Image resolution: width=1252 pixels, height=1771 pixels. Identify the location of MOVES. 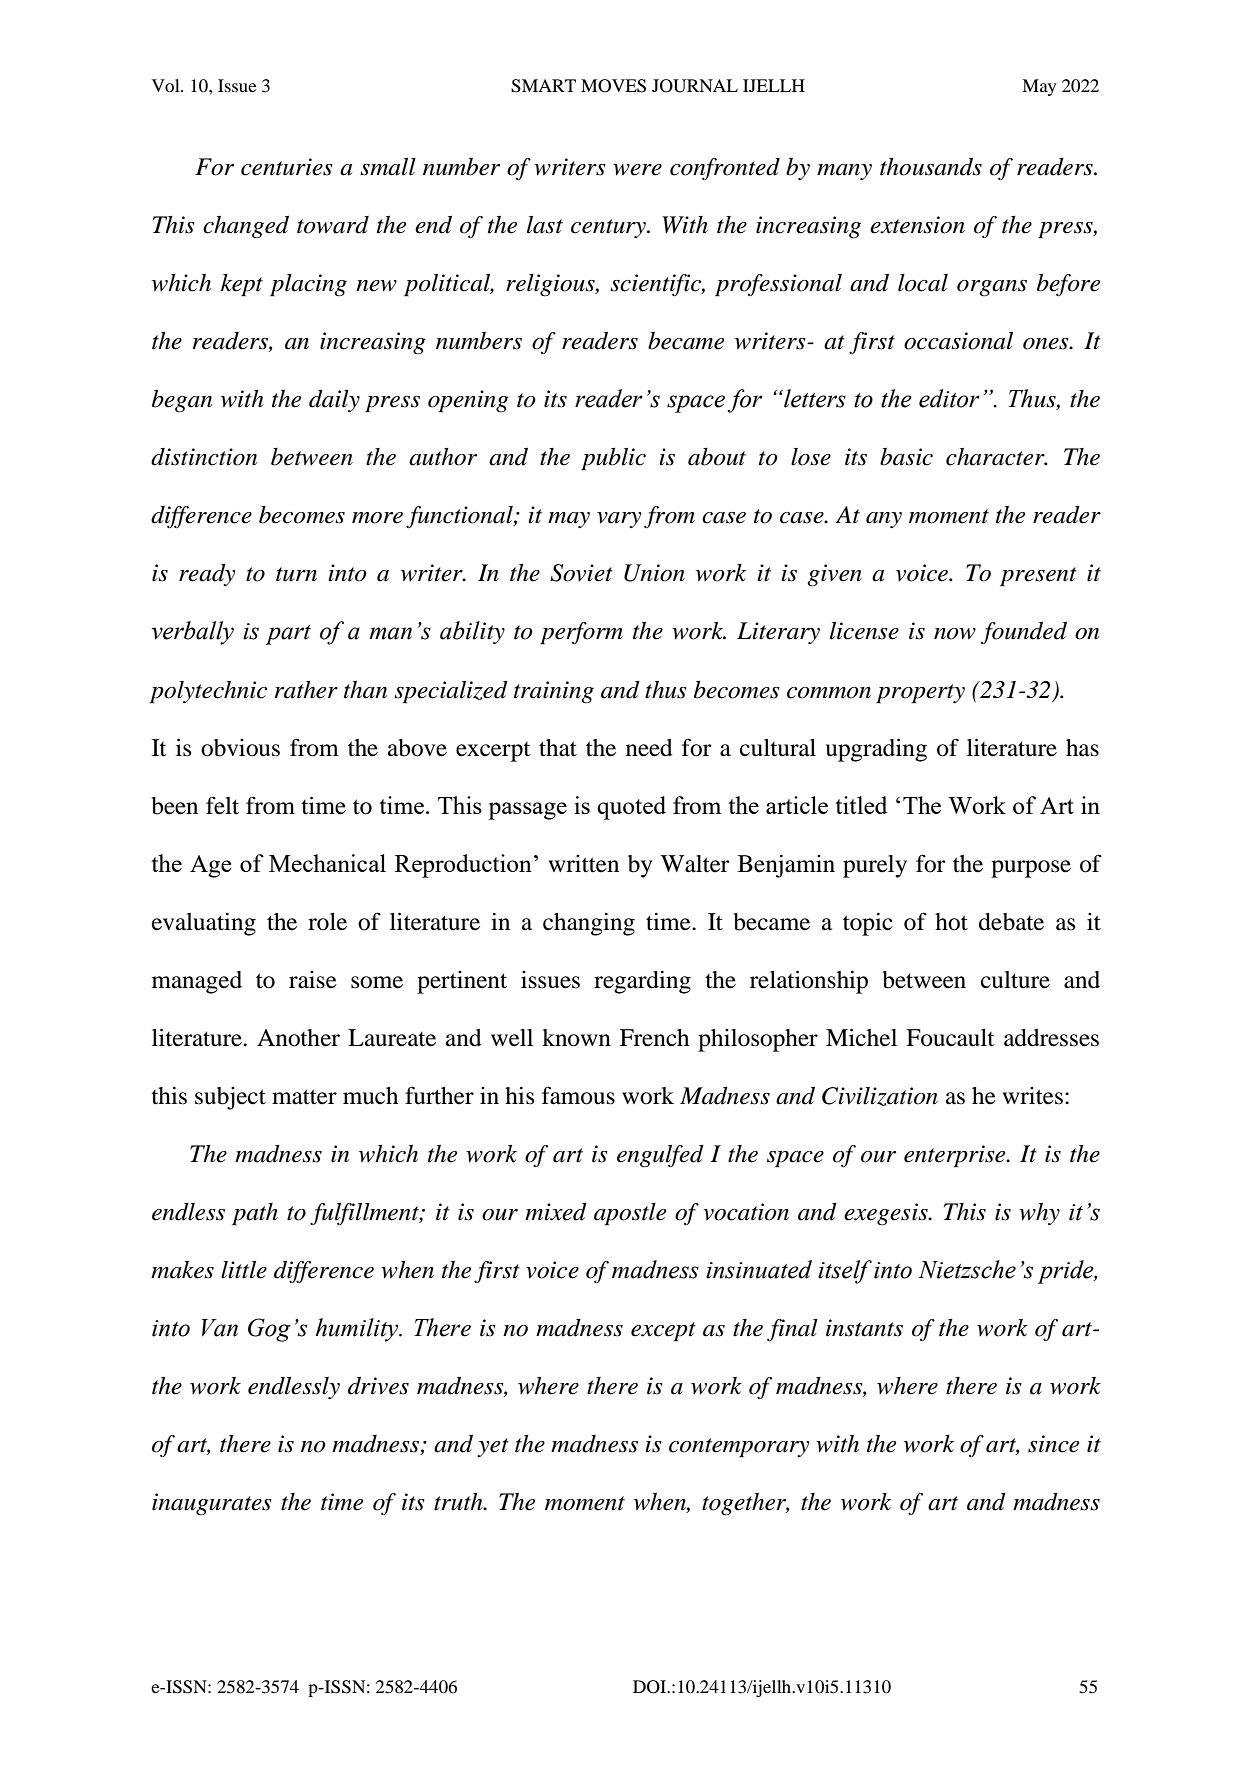
(613, 86).
